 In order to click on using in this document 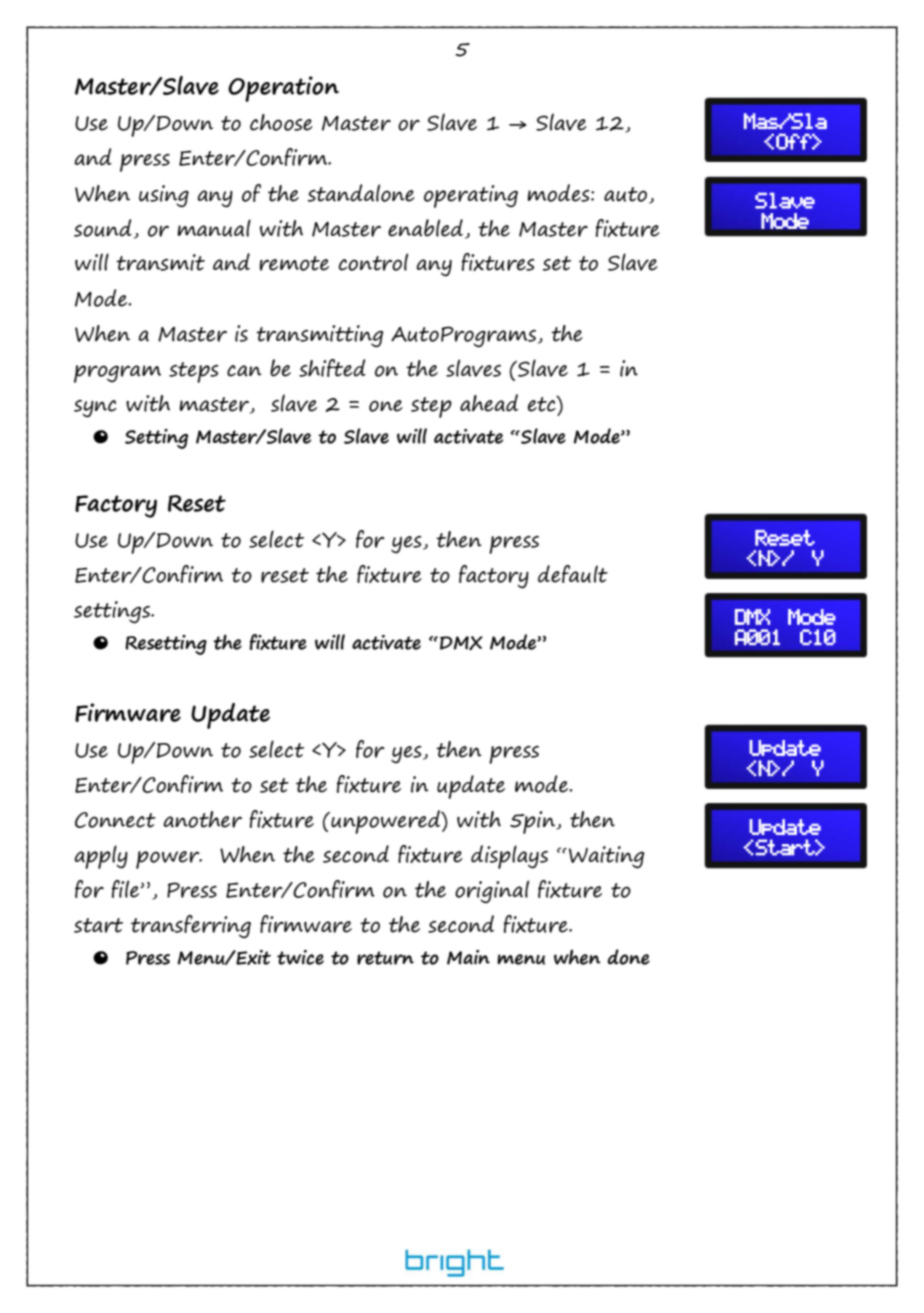, I will do `click(164, 196)`.
